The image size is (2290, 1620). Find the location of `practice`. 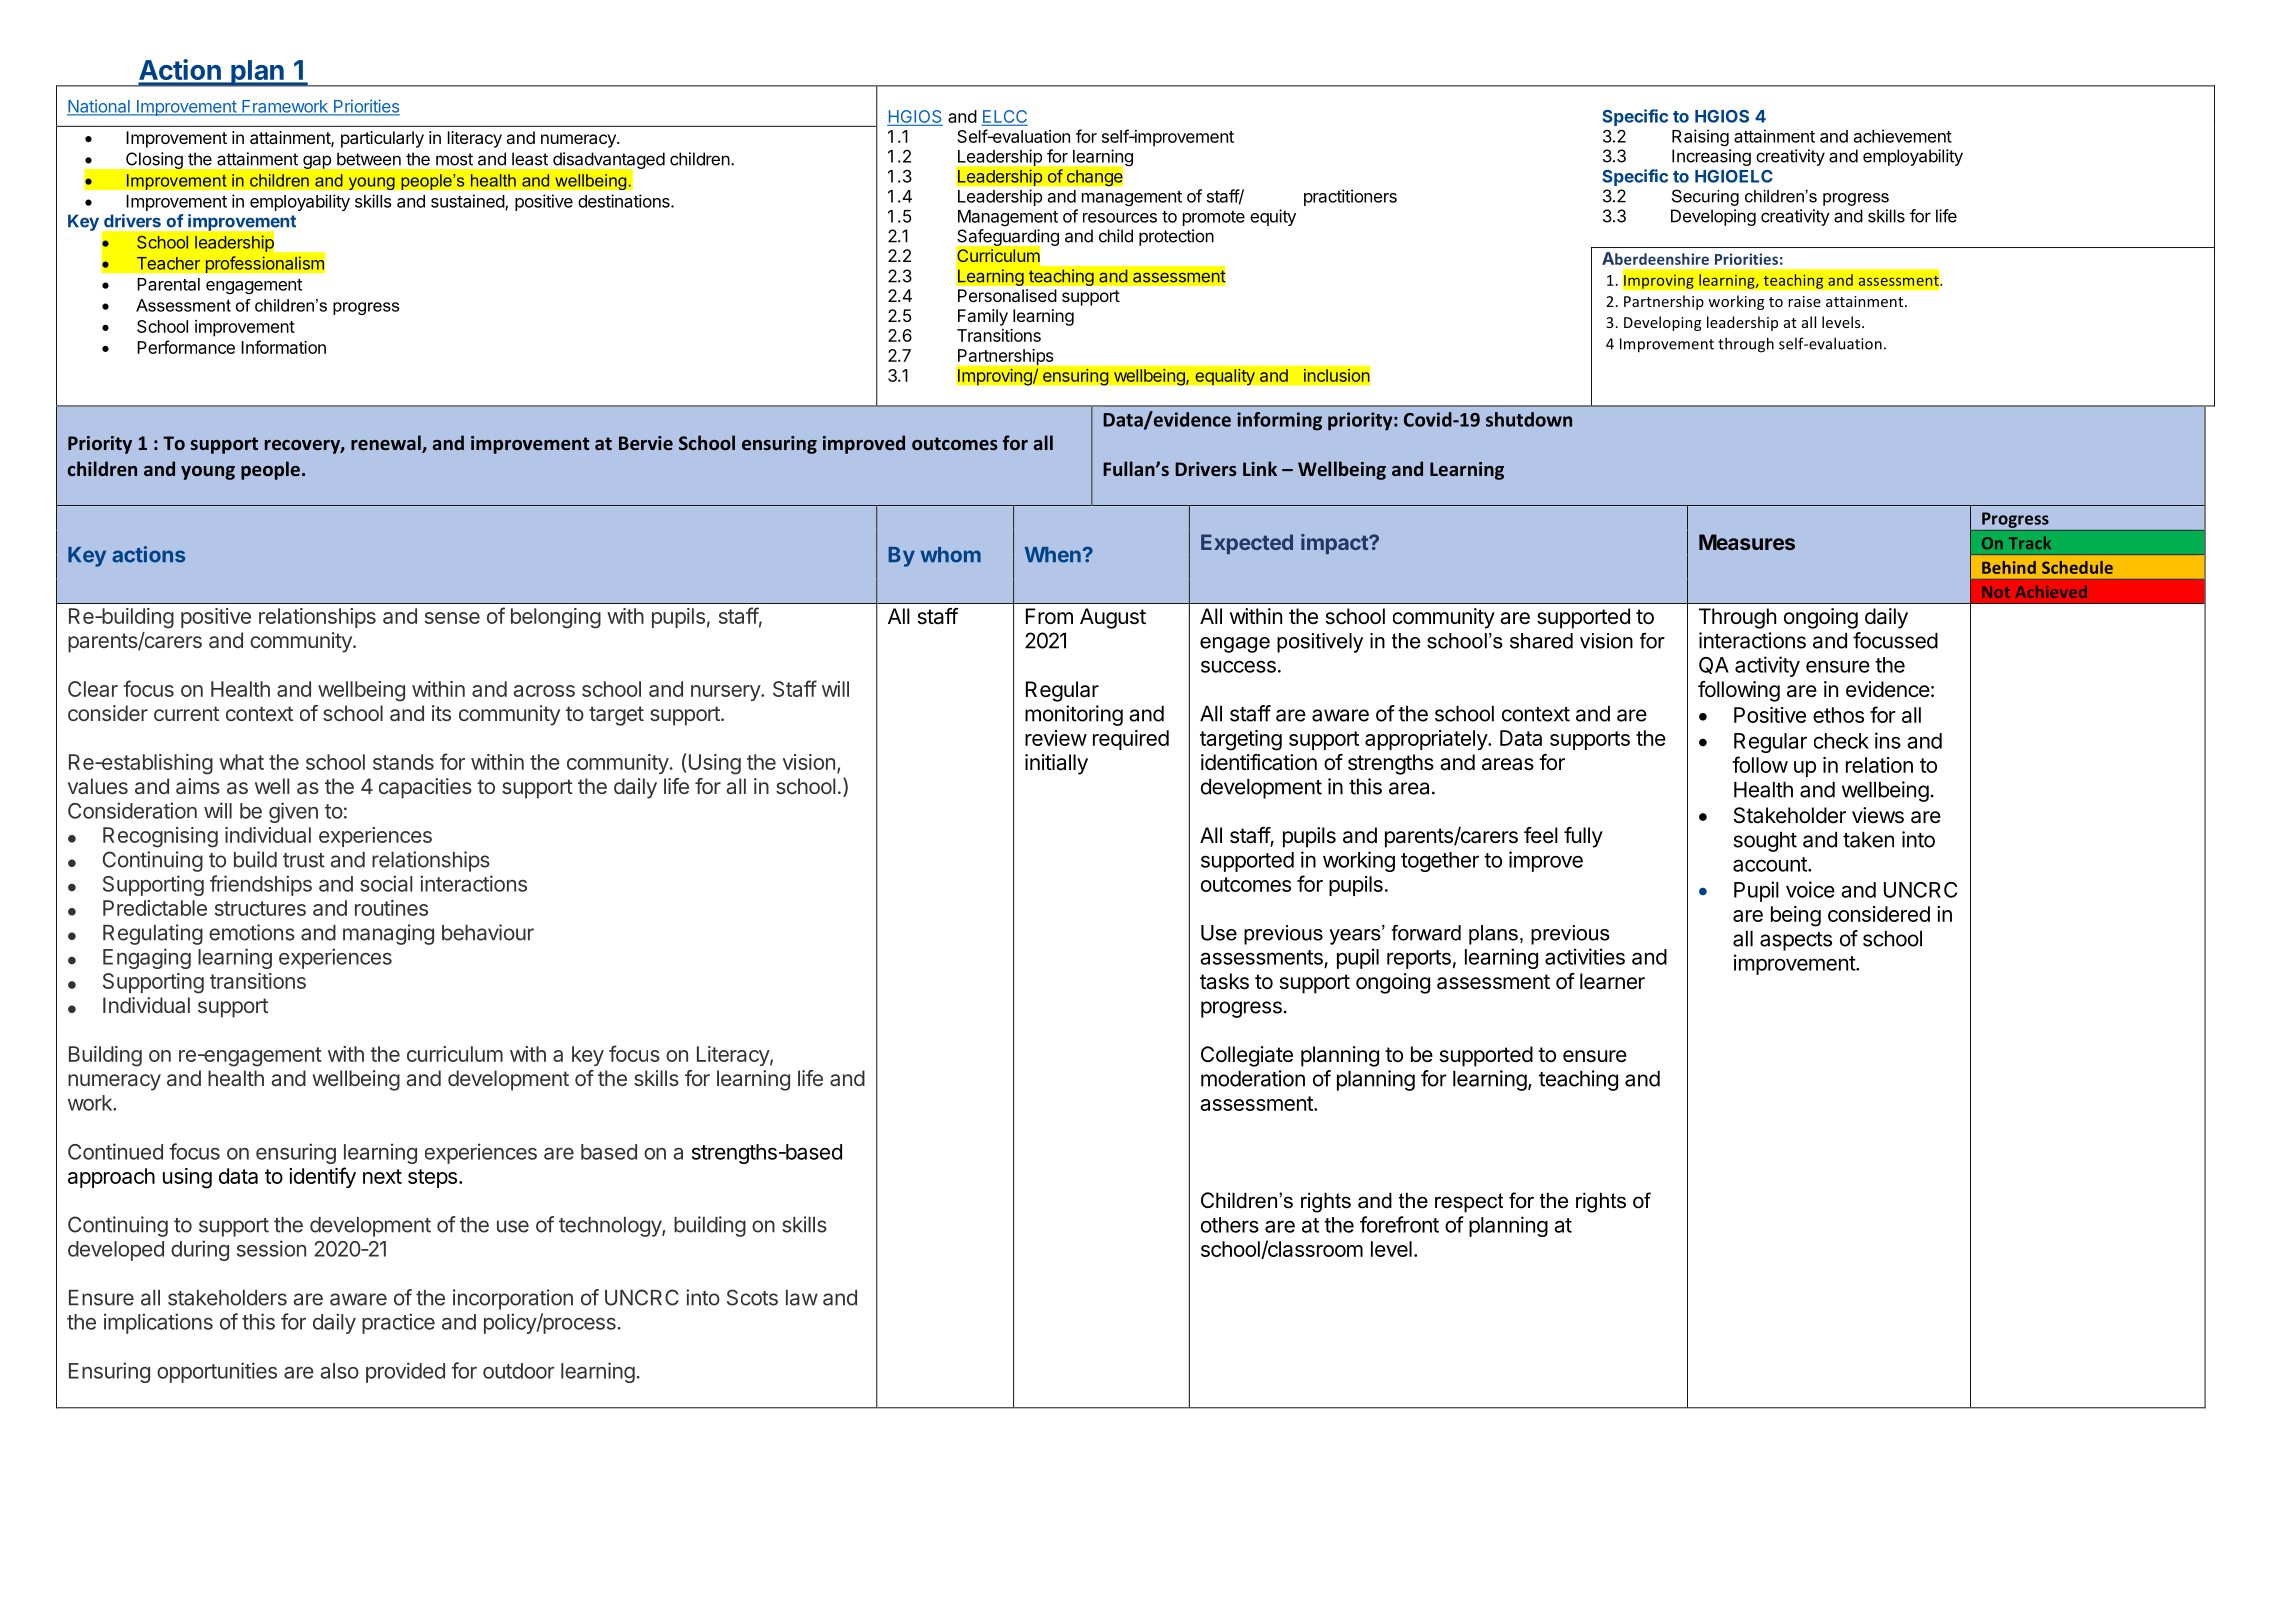

practice is located at coordinates (398, 1323).
